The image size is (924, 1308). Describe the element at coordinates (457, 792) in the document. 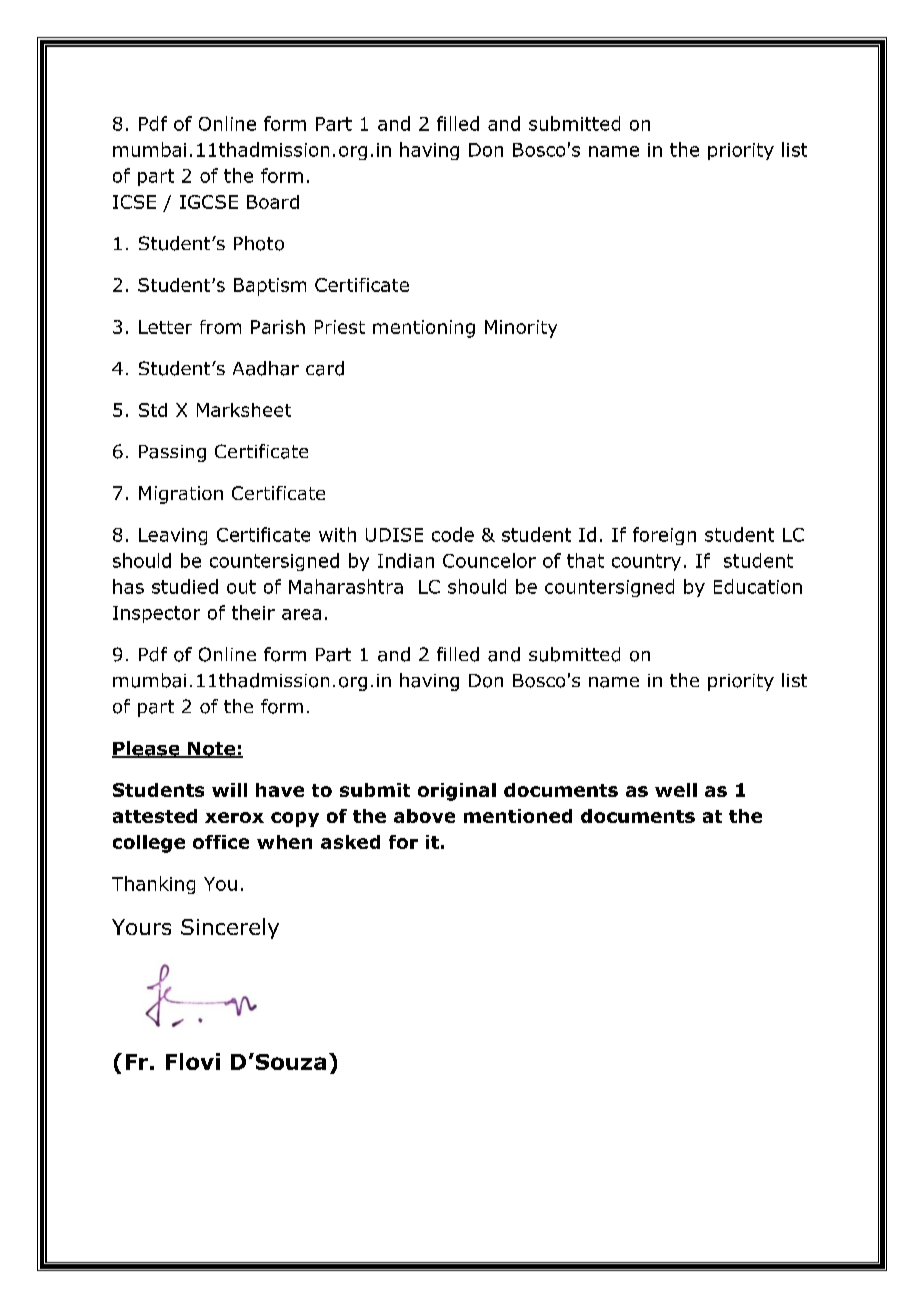

I see `original` at that location.
